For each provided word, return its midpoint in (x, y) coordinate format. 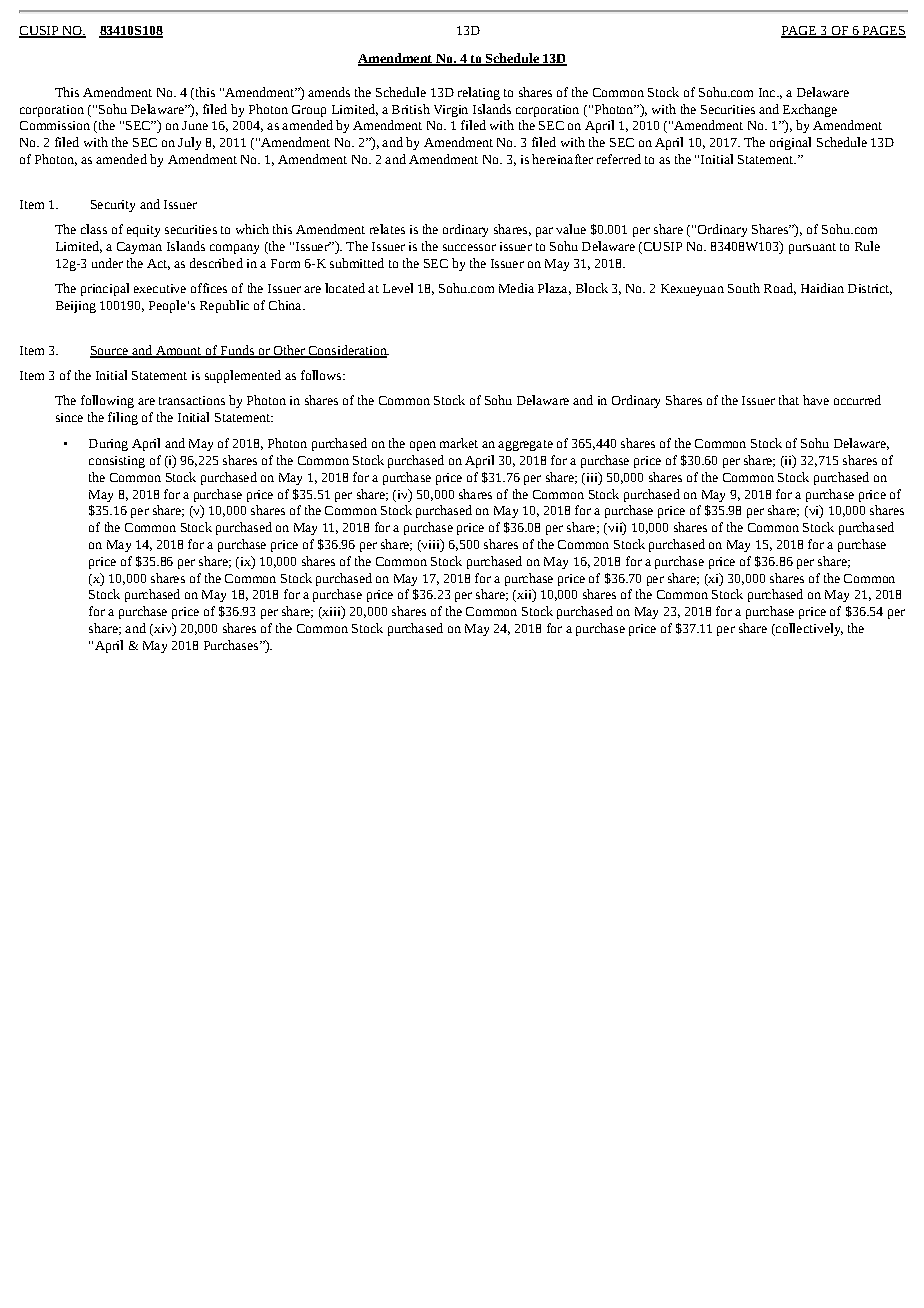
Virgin (451, 111)
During (108, 445)
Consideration (347, 351)
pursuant (812, 248)
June (195, 125)
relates (387, 229)
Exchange (810, 110)
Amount (178, 352)
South (744, 288)
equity (143, 231)
